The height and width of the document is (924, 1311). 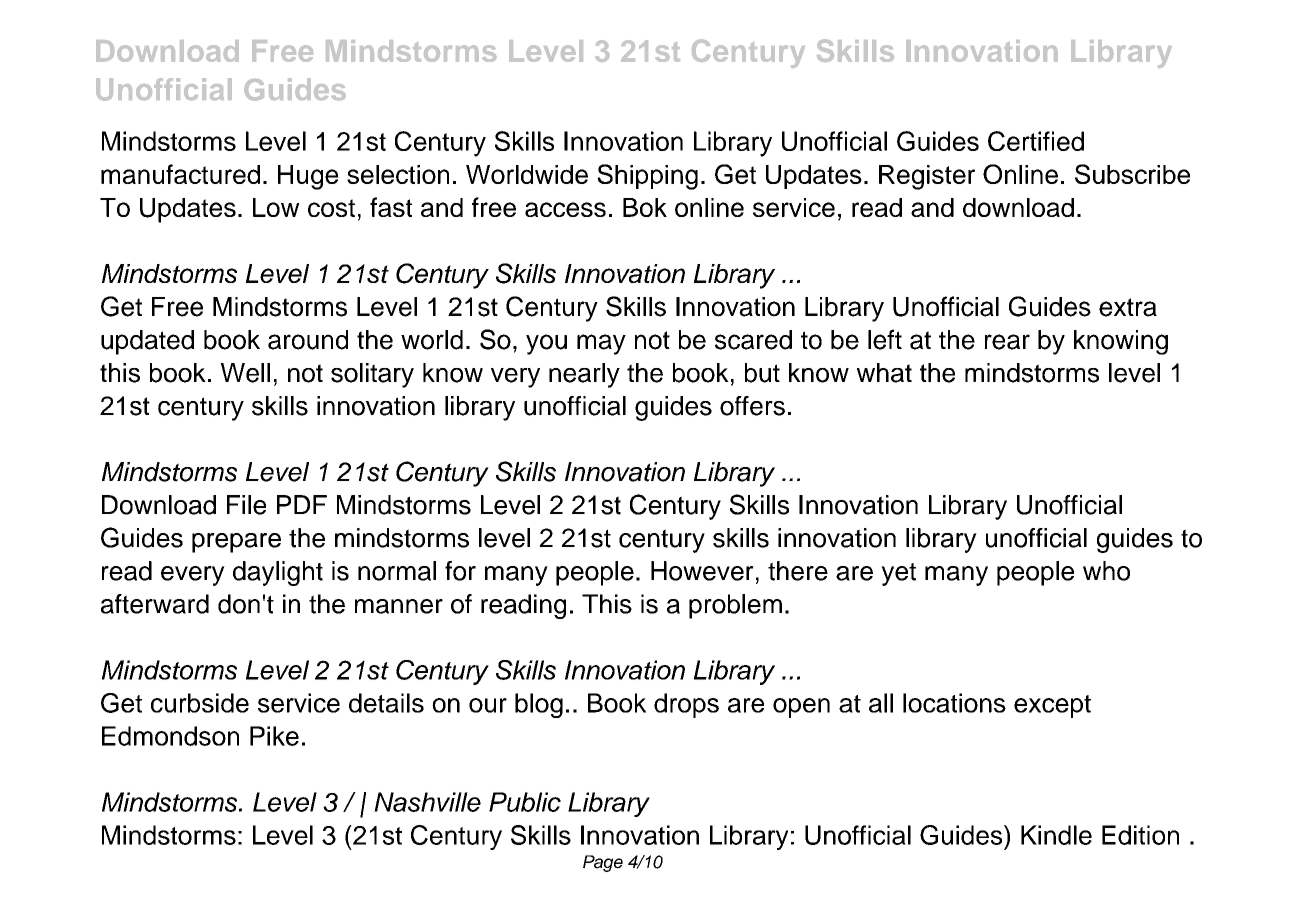 I want to click on Huge, so click(x=308, y=177).
